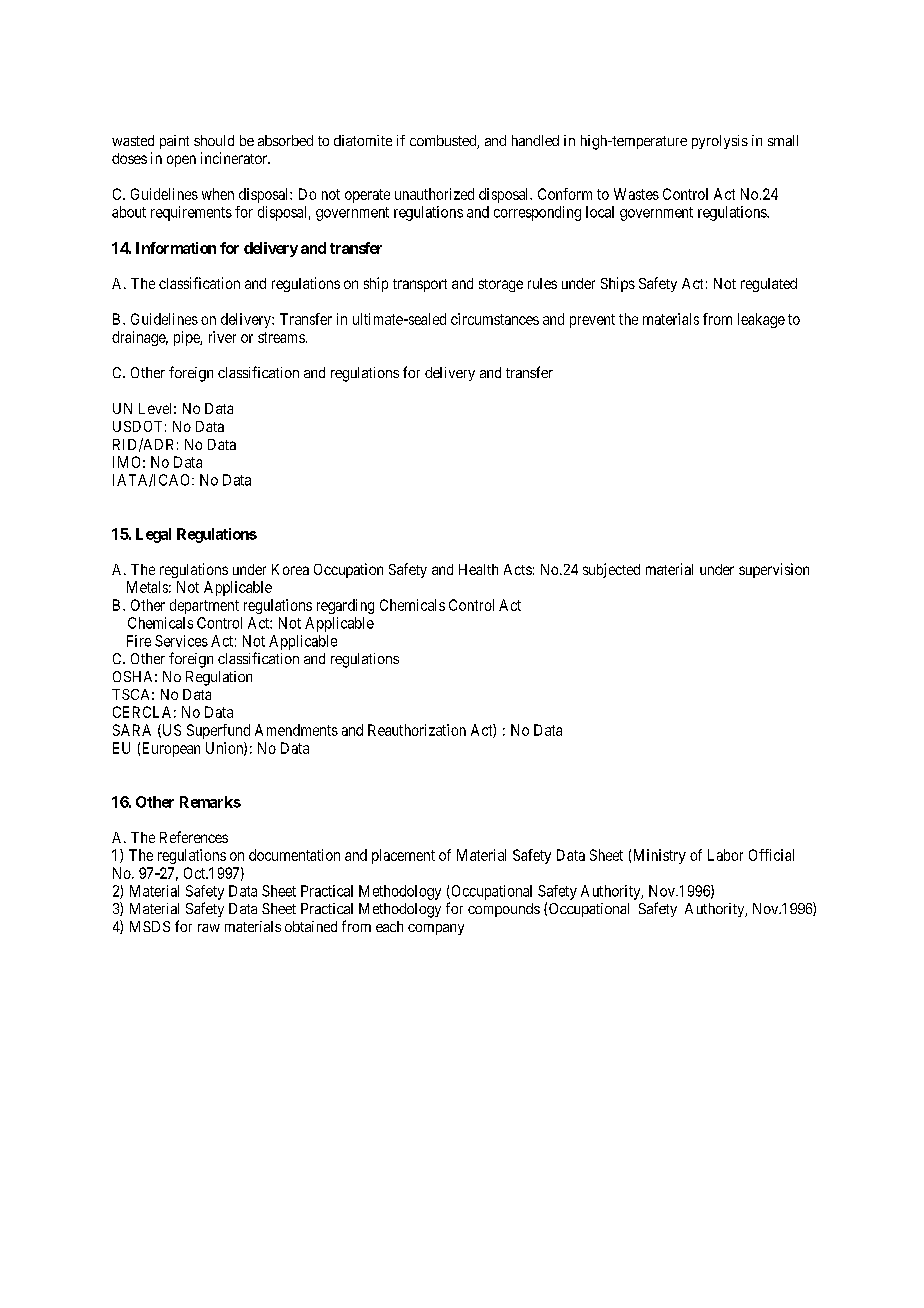  Describe the element at coordinates (181, 161) in the screenshot. I see `open` at that location.
